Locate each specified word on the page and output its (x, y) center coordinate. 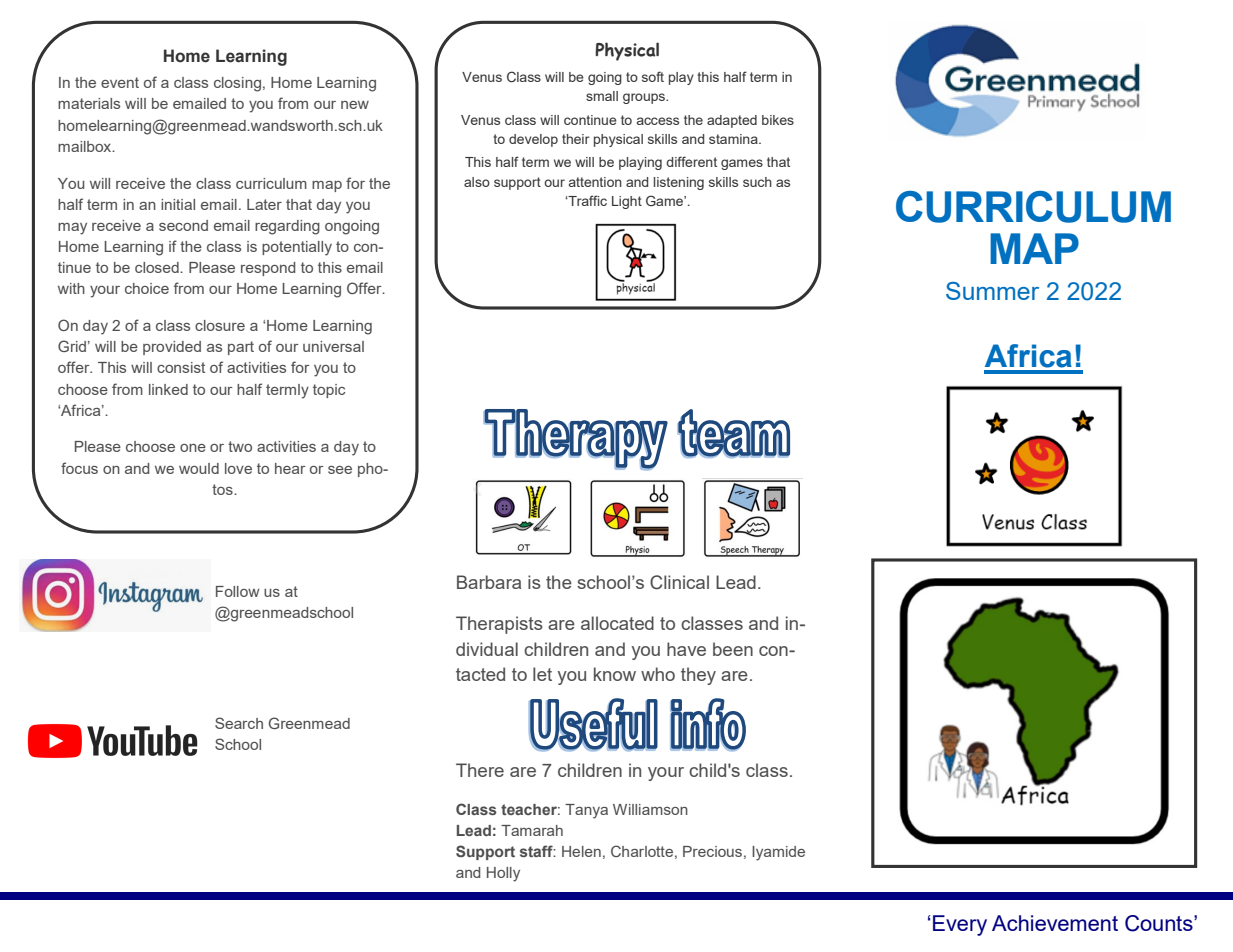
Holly (503, 874)
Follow (238, 591)
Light (627, 202)
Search (239, 723)
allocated (617, 623)
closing (237, 84)
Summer (992, 291)
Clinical (679, 582)
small (602, 96)
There (480, 770)
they (698, 676)
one (193, 448)
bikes (778, 120)
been (733, 649)
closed (158, 267)
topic (329, 391)
